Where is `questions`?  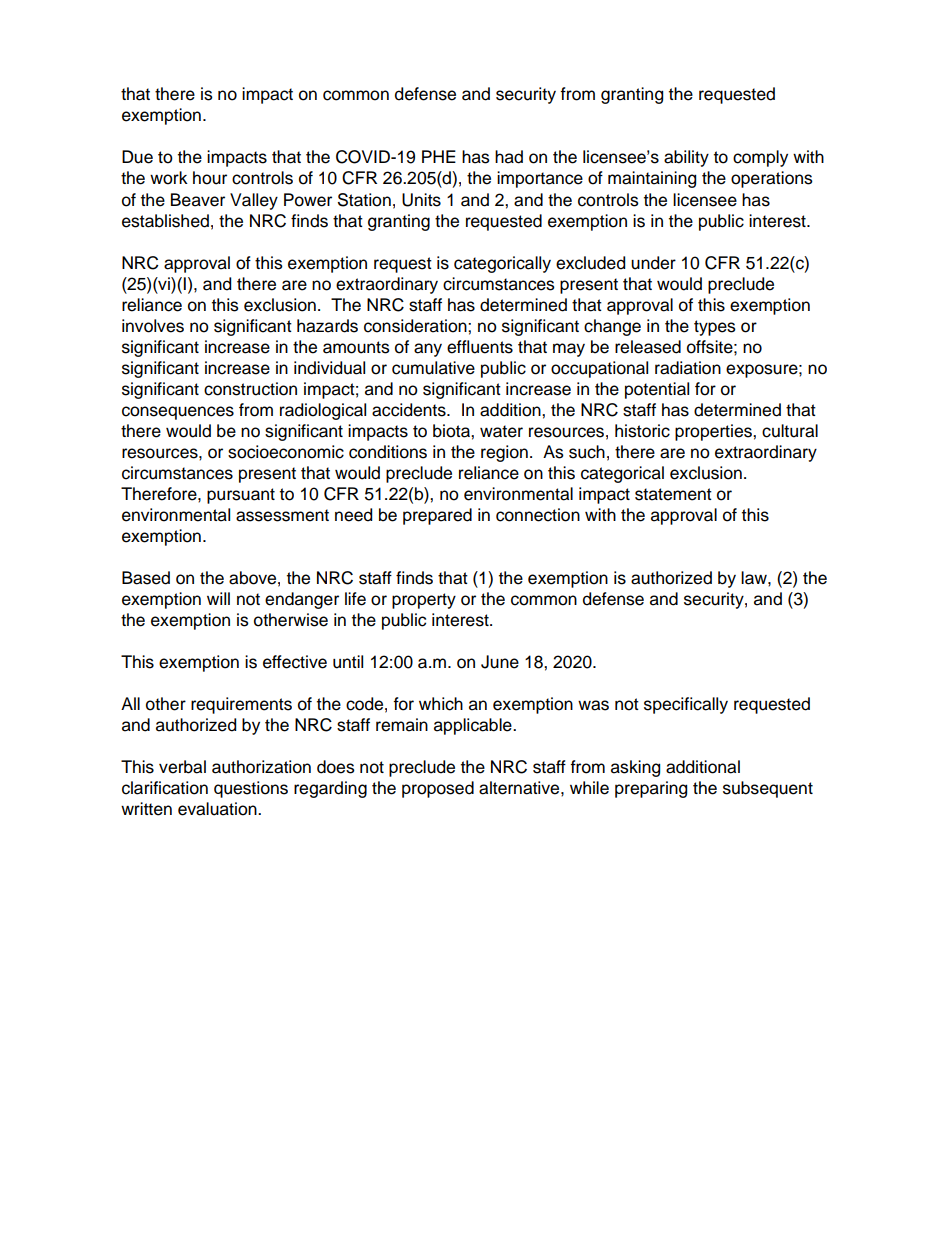 questions is located at coordinates (251, 789).
